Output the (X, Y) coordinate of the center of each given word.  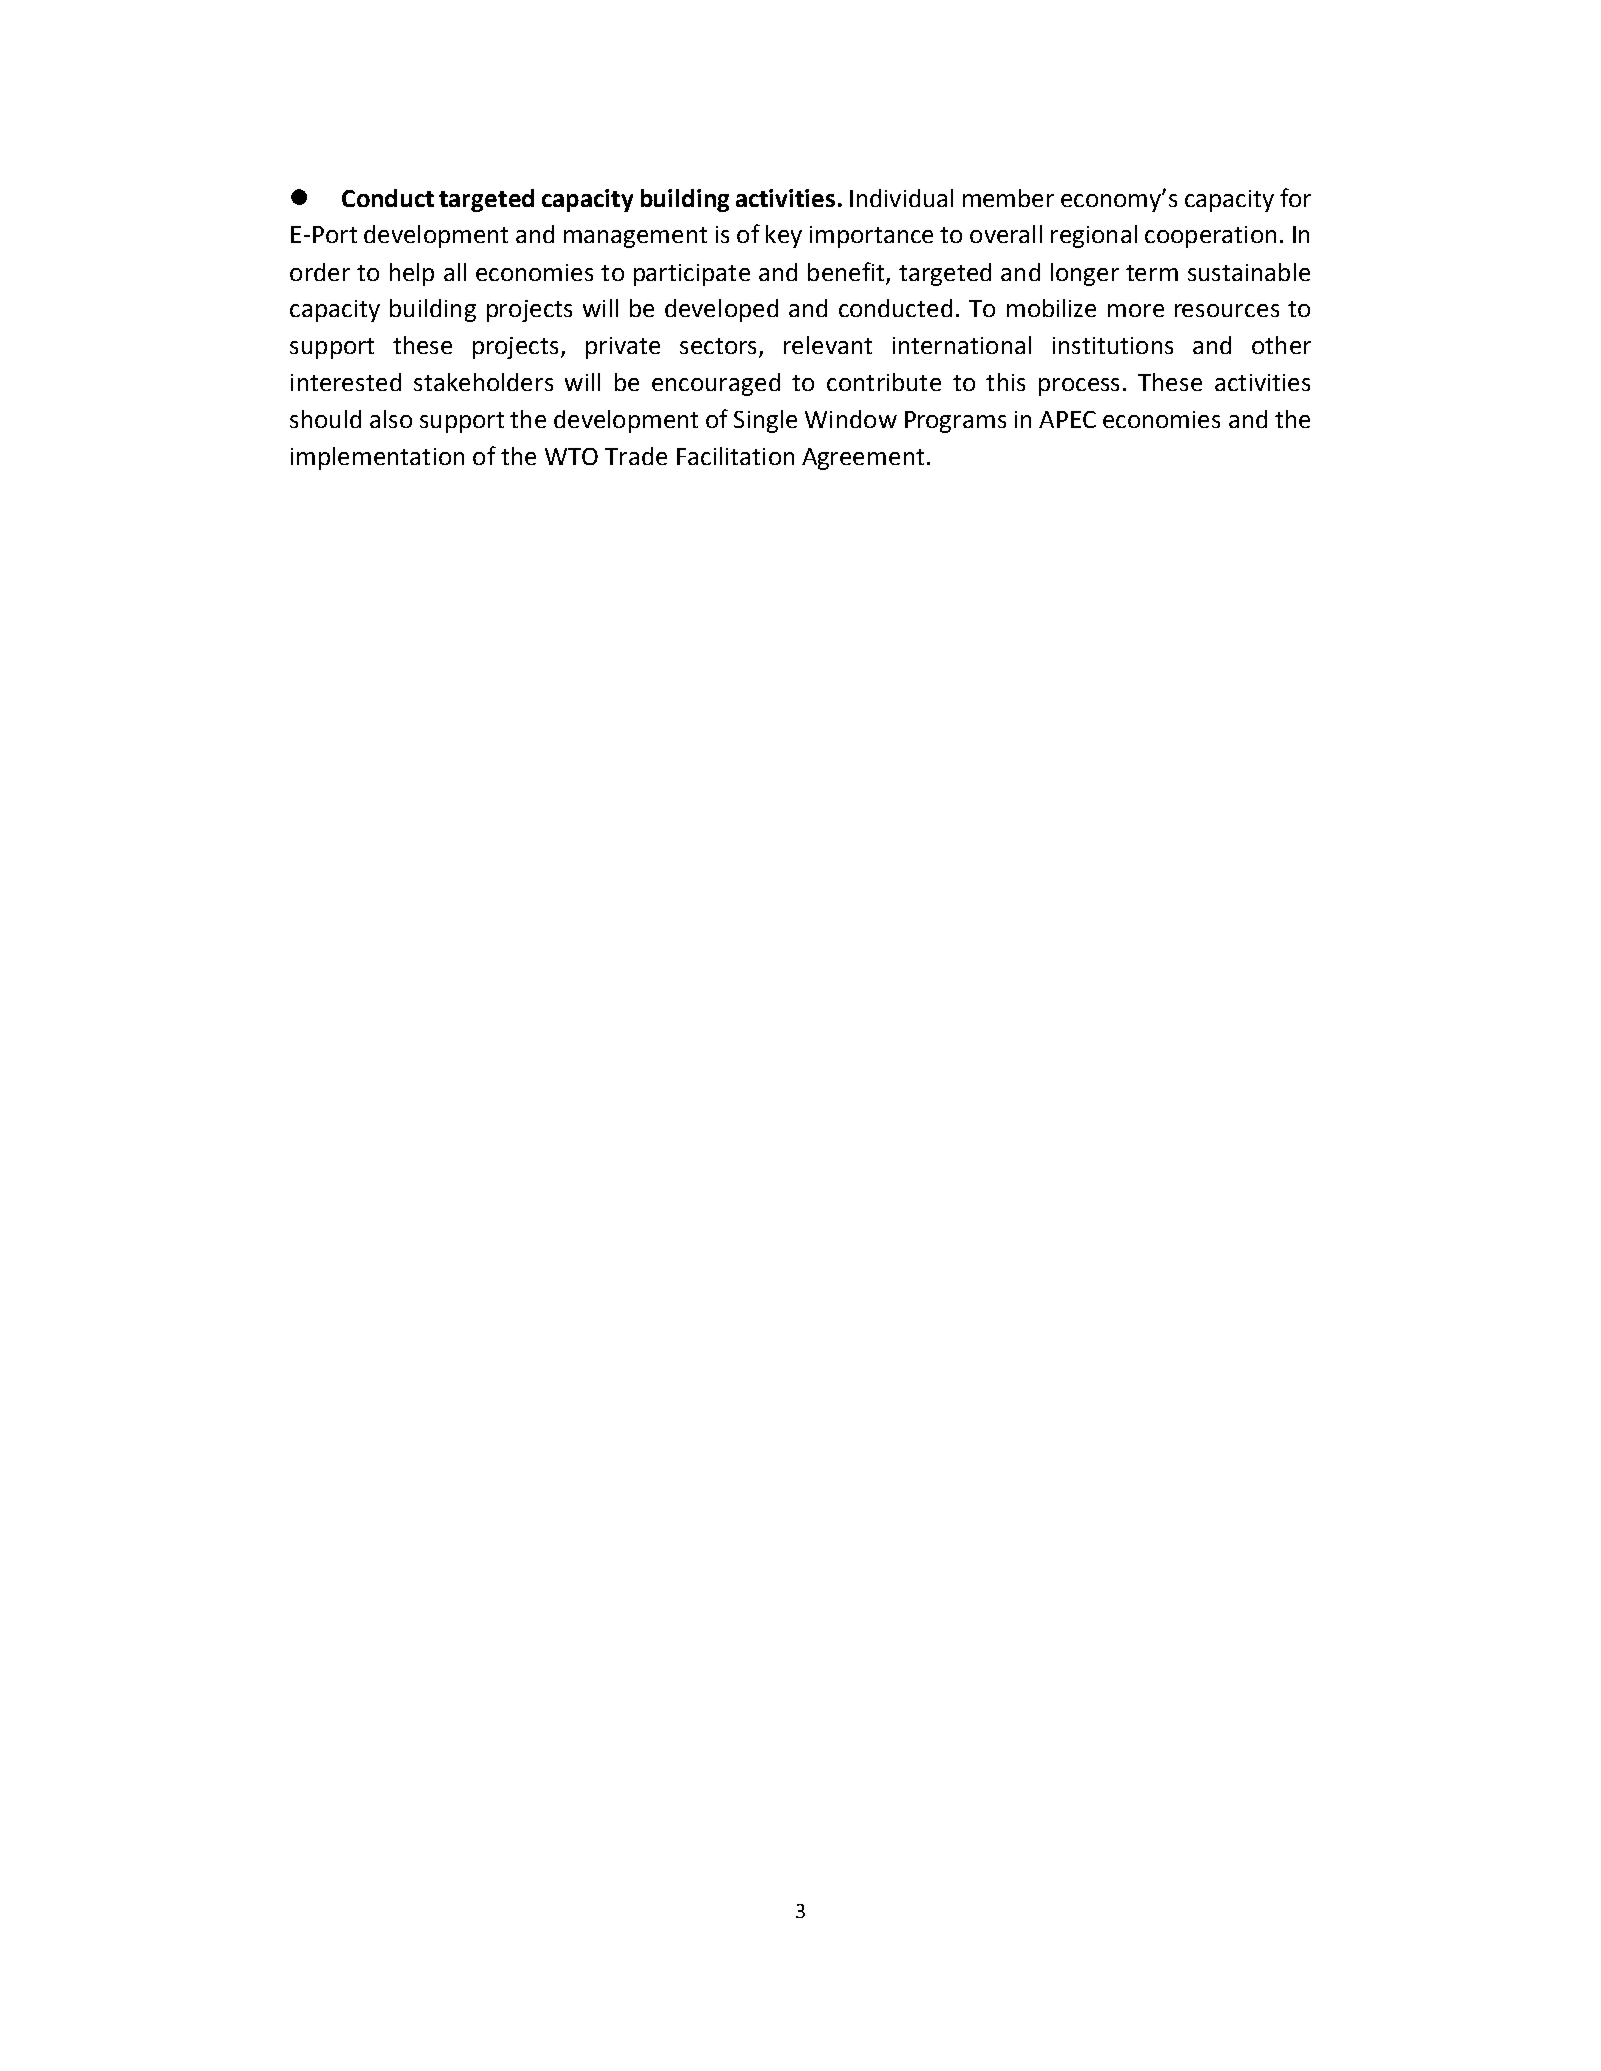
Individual (901, 198)
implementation (377, 458)
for (1295, 197)
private (623, 348)
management (635, 237)
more (1136, 310)
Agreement (863, 459)
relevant (828, 345)
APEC (1067, 419)
